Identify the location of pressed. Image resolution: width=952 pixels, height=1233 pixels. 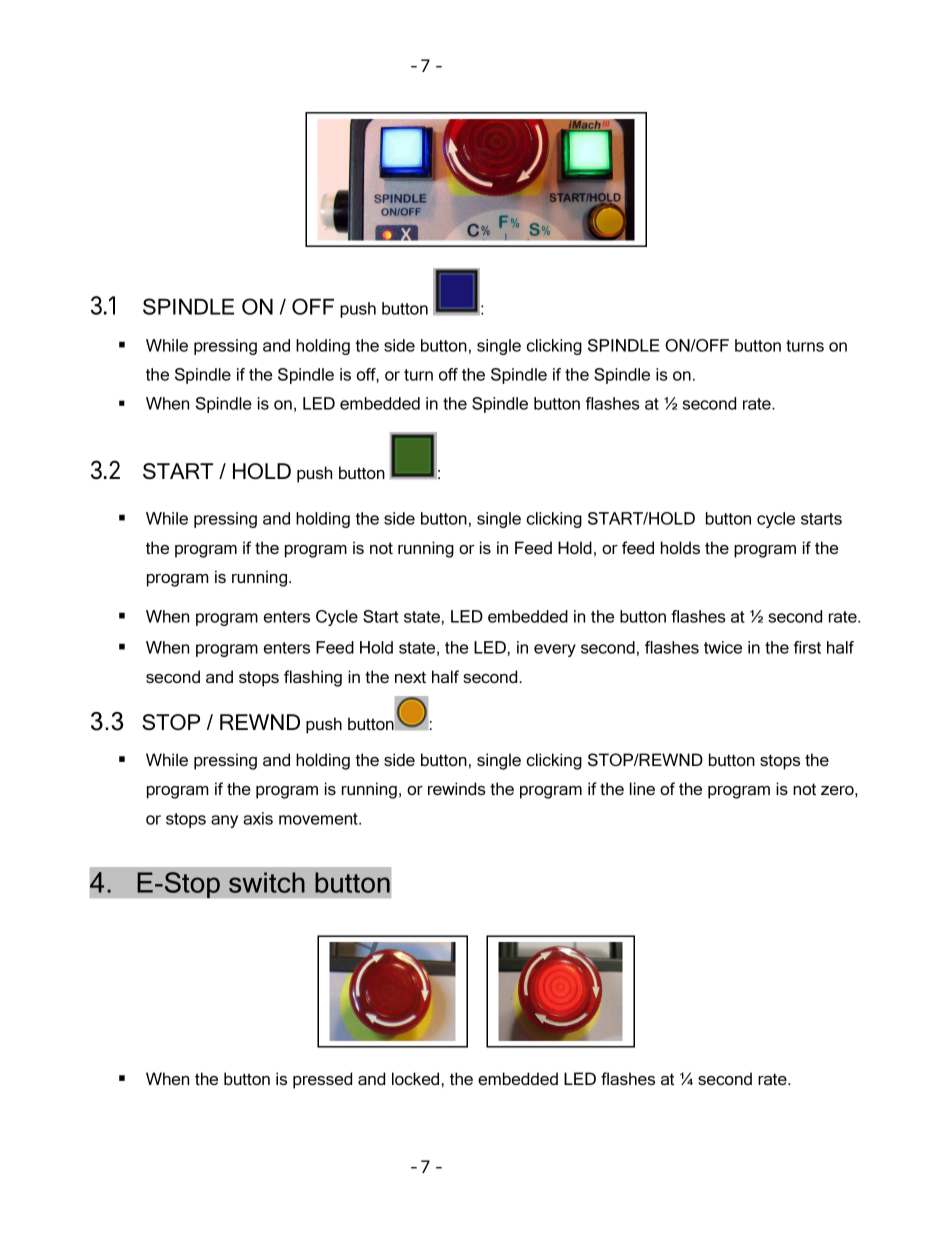
(322, 1080).
